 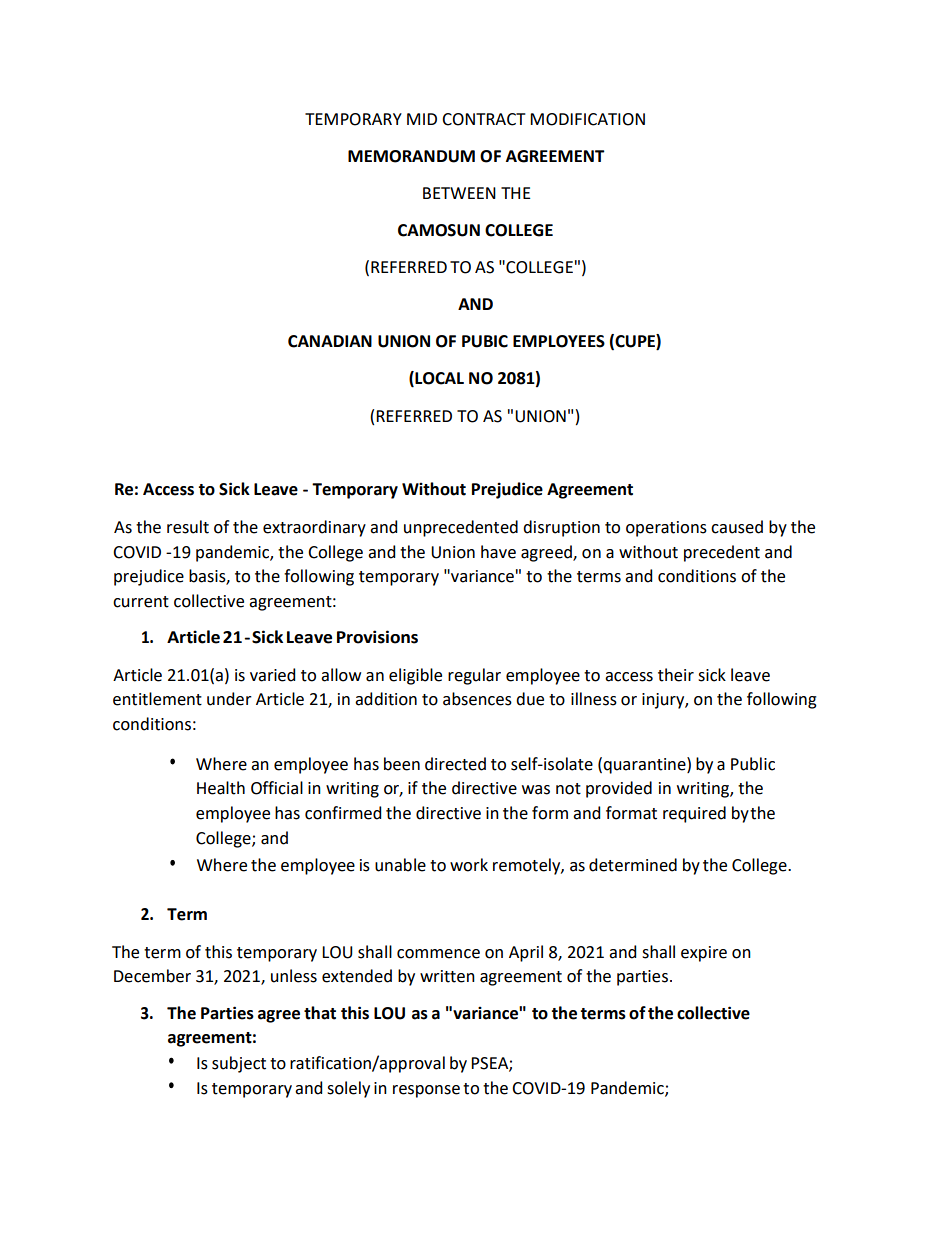 I want to click on operations, so click(x=666, y=529).
